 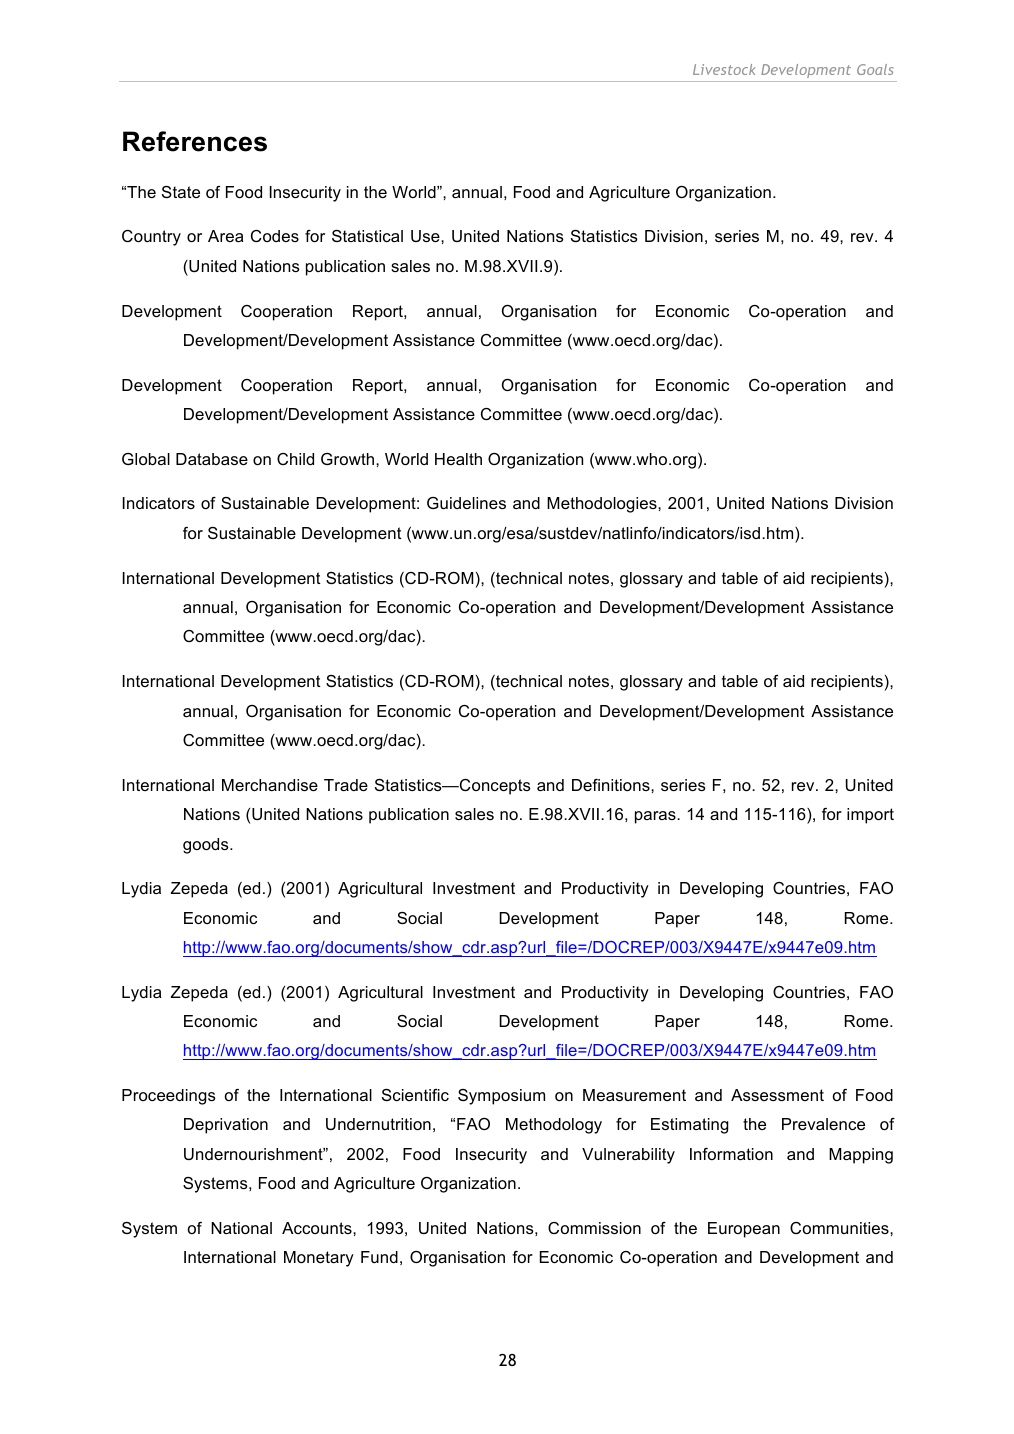 What do you see at coordinates (603, 505) in the screenshot?
I see `Methodologies` at bounding box center [603, 505].
